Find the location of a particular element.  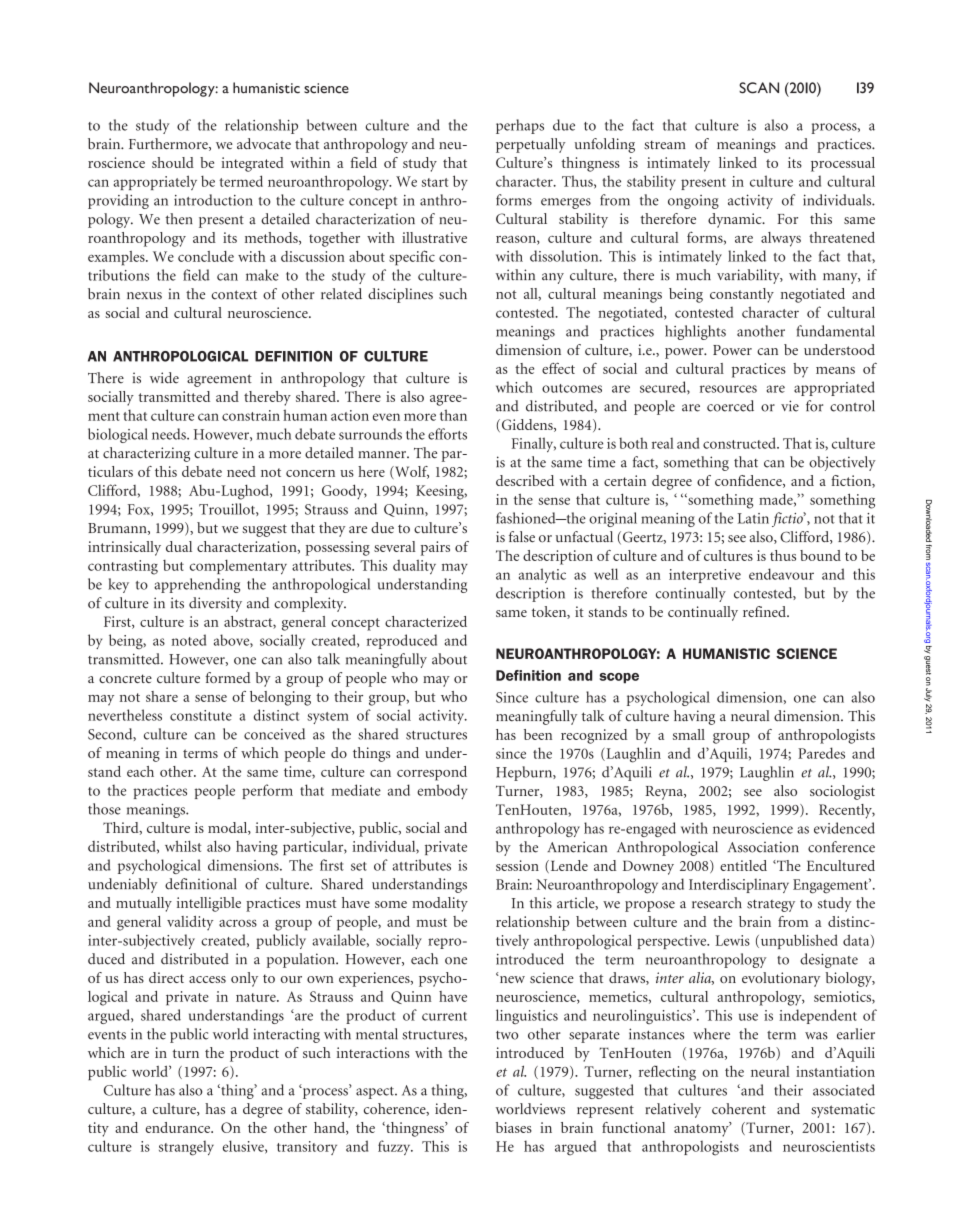

constructed is located at coordinates (740, 443).
